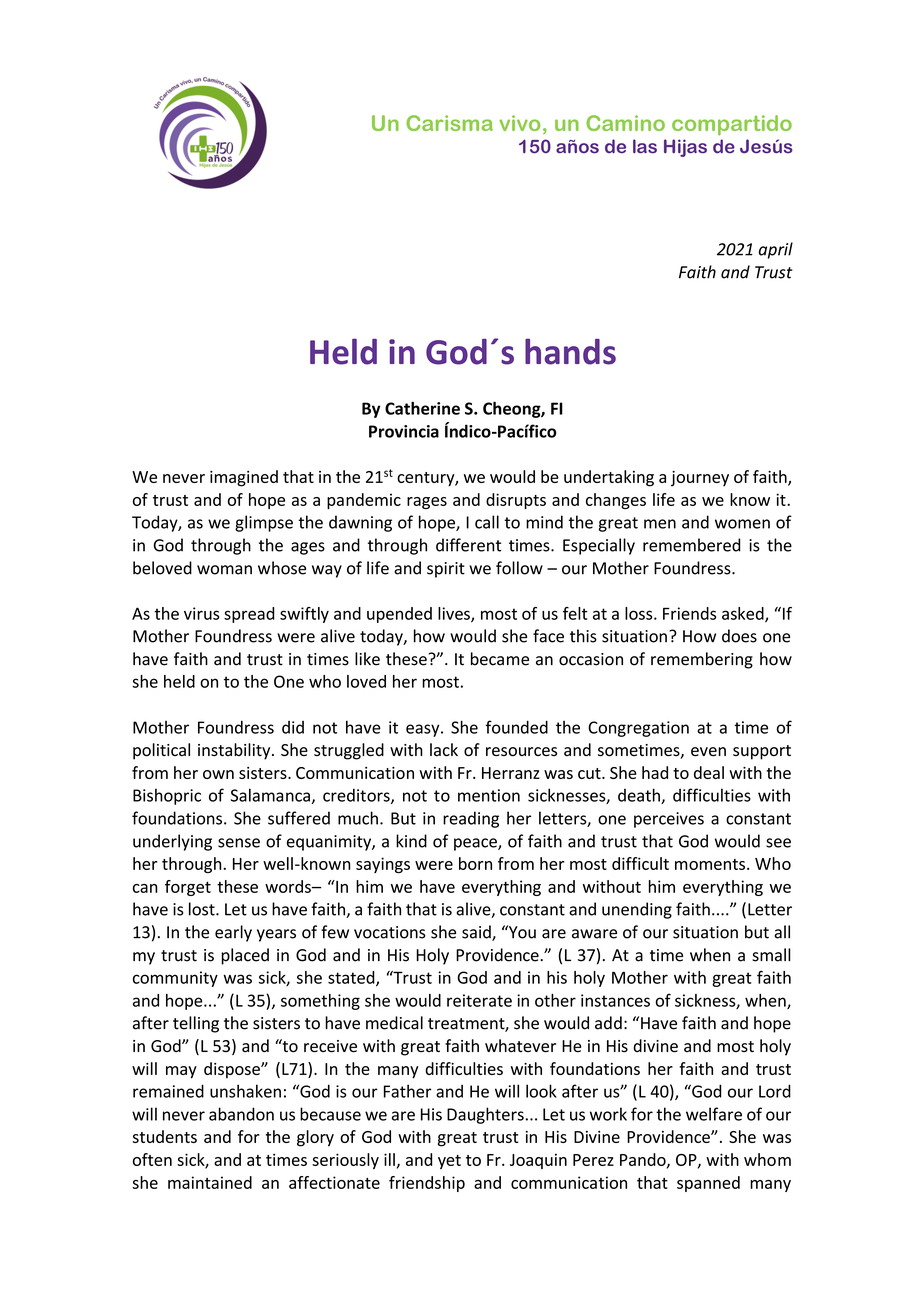 The width and height of the document is (924, 1308). I want to click on vivo, so click(520, 123).
